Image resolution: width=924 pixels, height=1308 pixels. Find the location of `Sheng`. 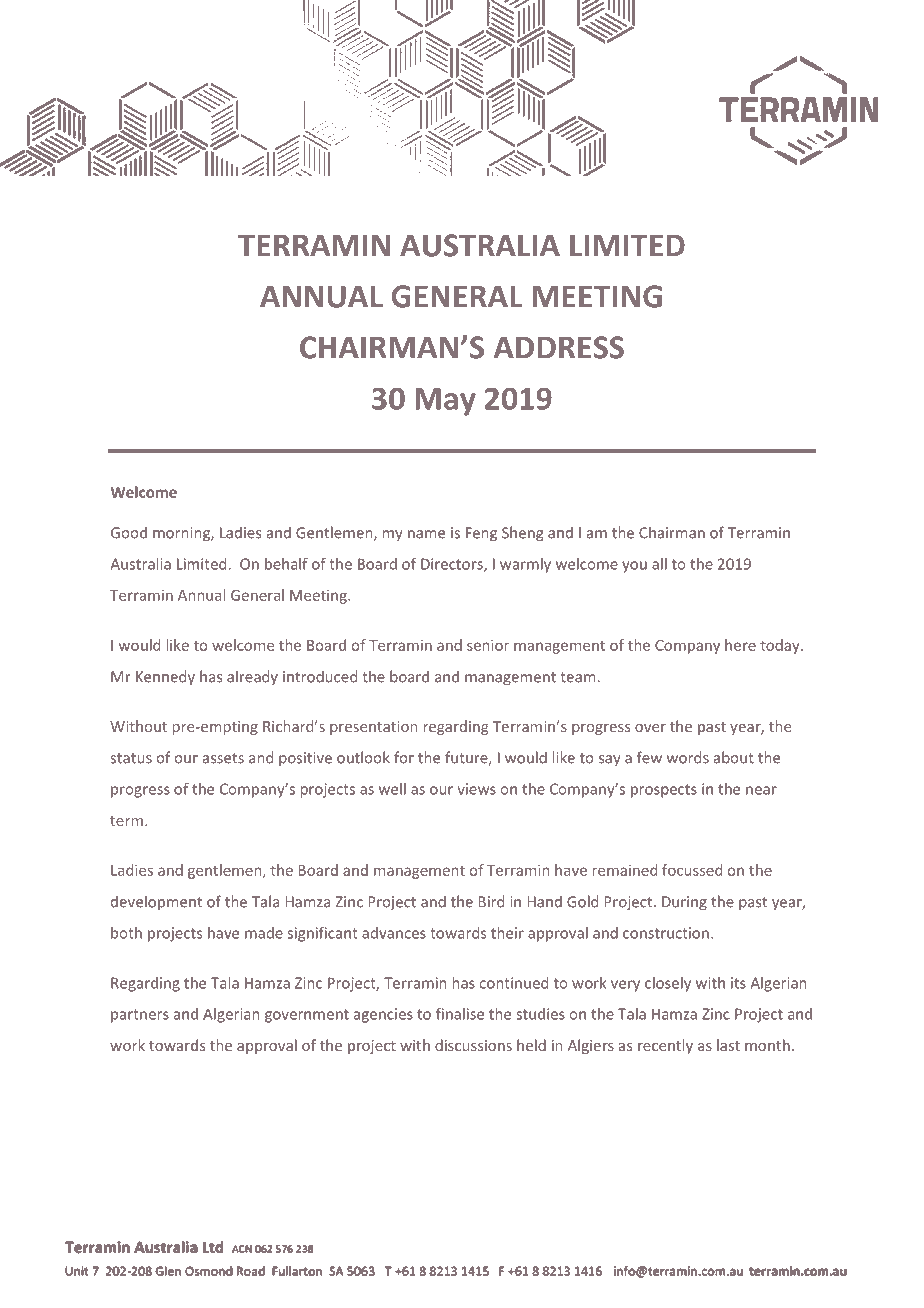

Sheng is located at coordinates (522, 534).
